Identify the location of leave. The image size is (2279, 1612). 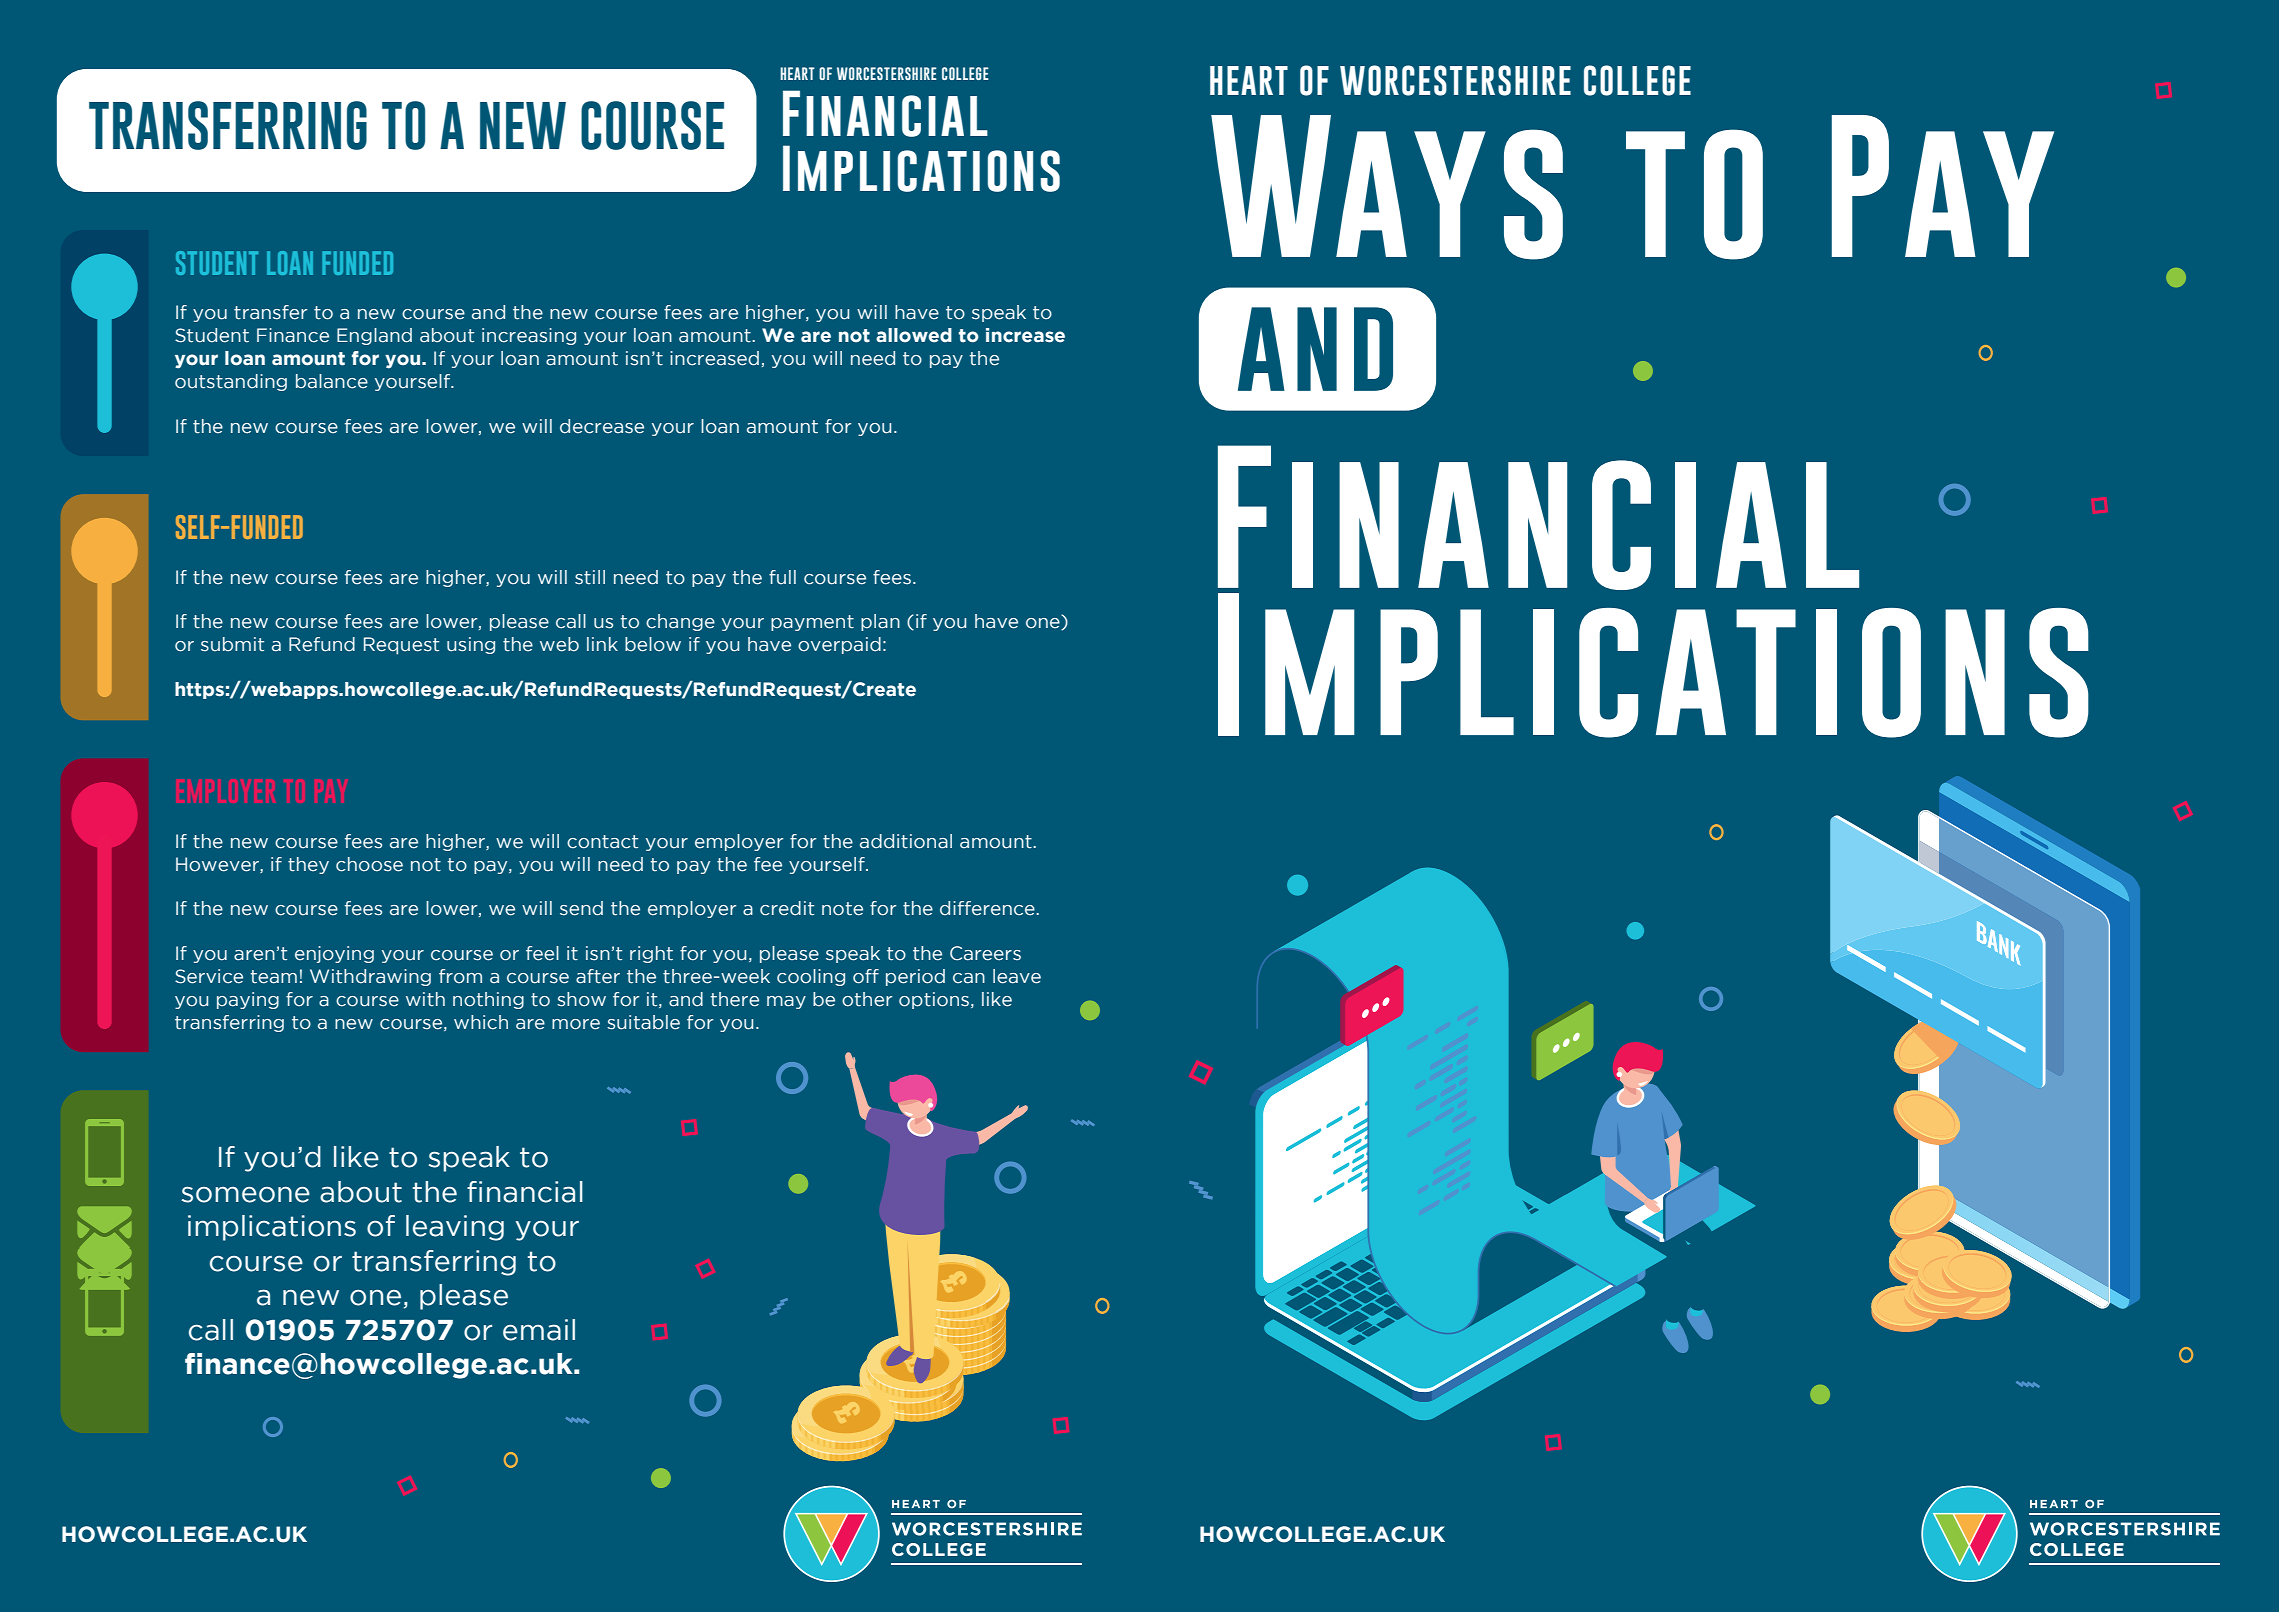
(1017, 976).
